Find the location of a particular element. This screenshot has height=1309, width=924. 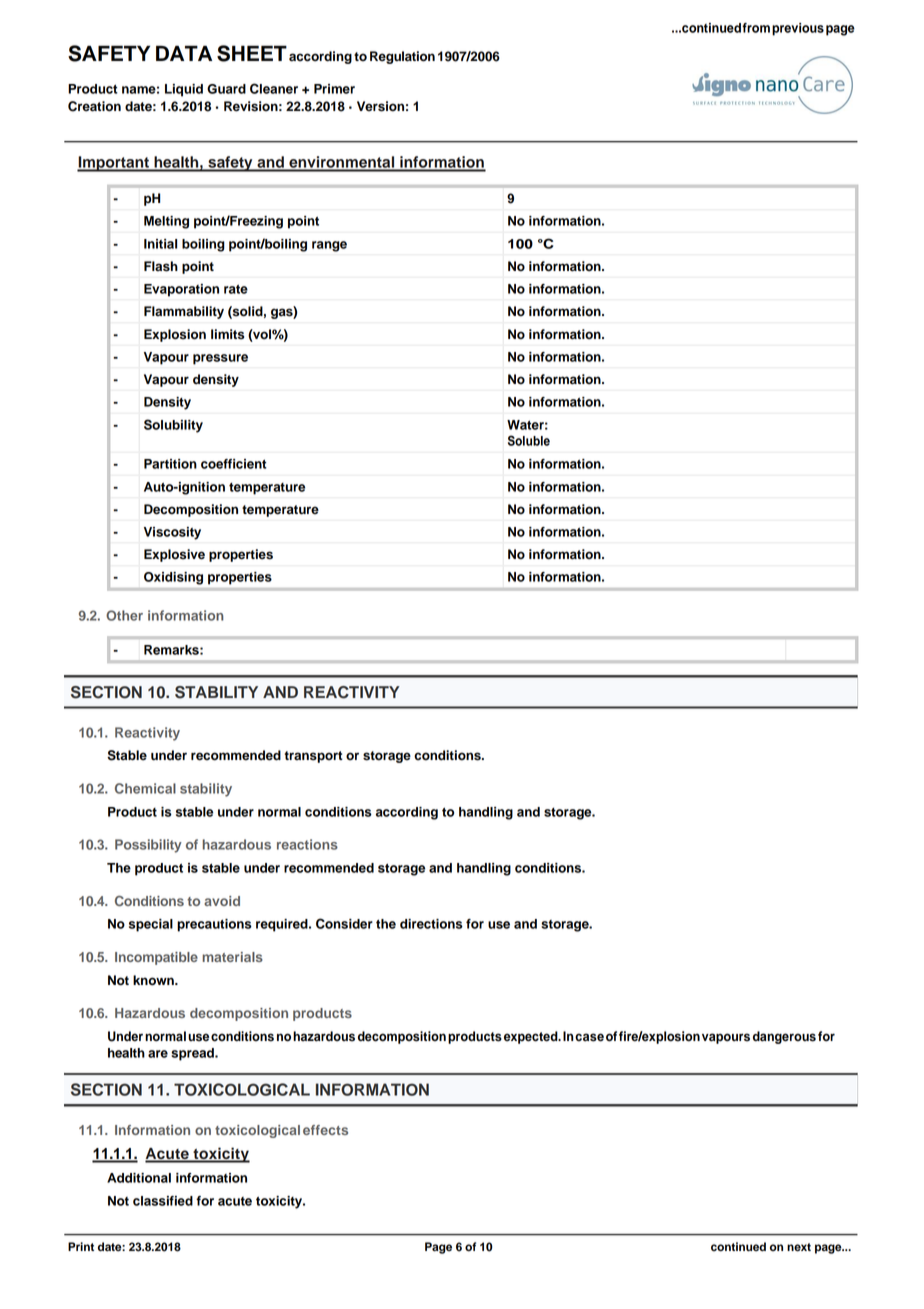

range is located at coordinates (329, 246).
